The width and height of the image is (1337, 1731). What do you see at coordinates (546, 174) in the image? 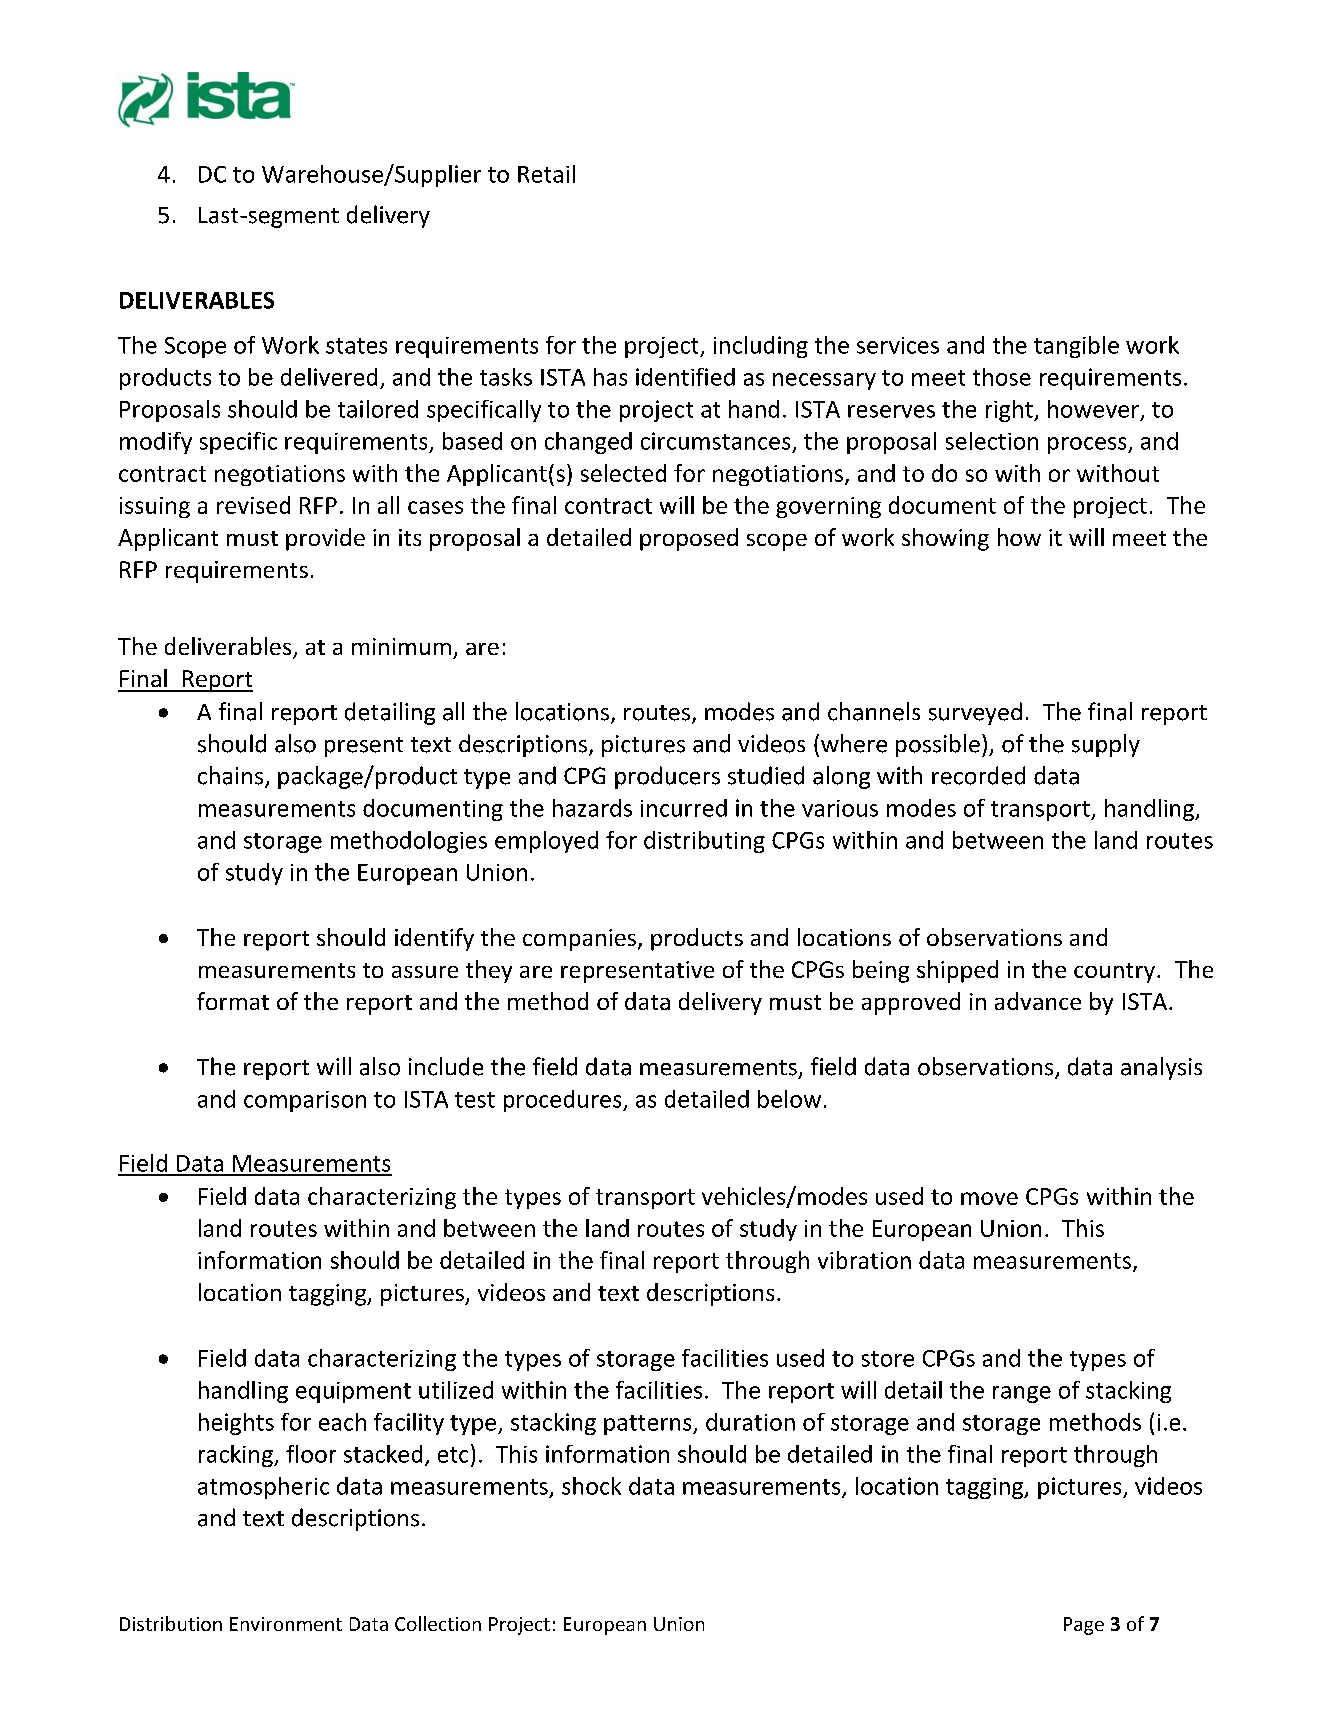
I see `Retail` at bounding box center [546, 174].
